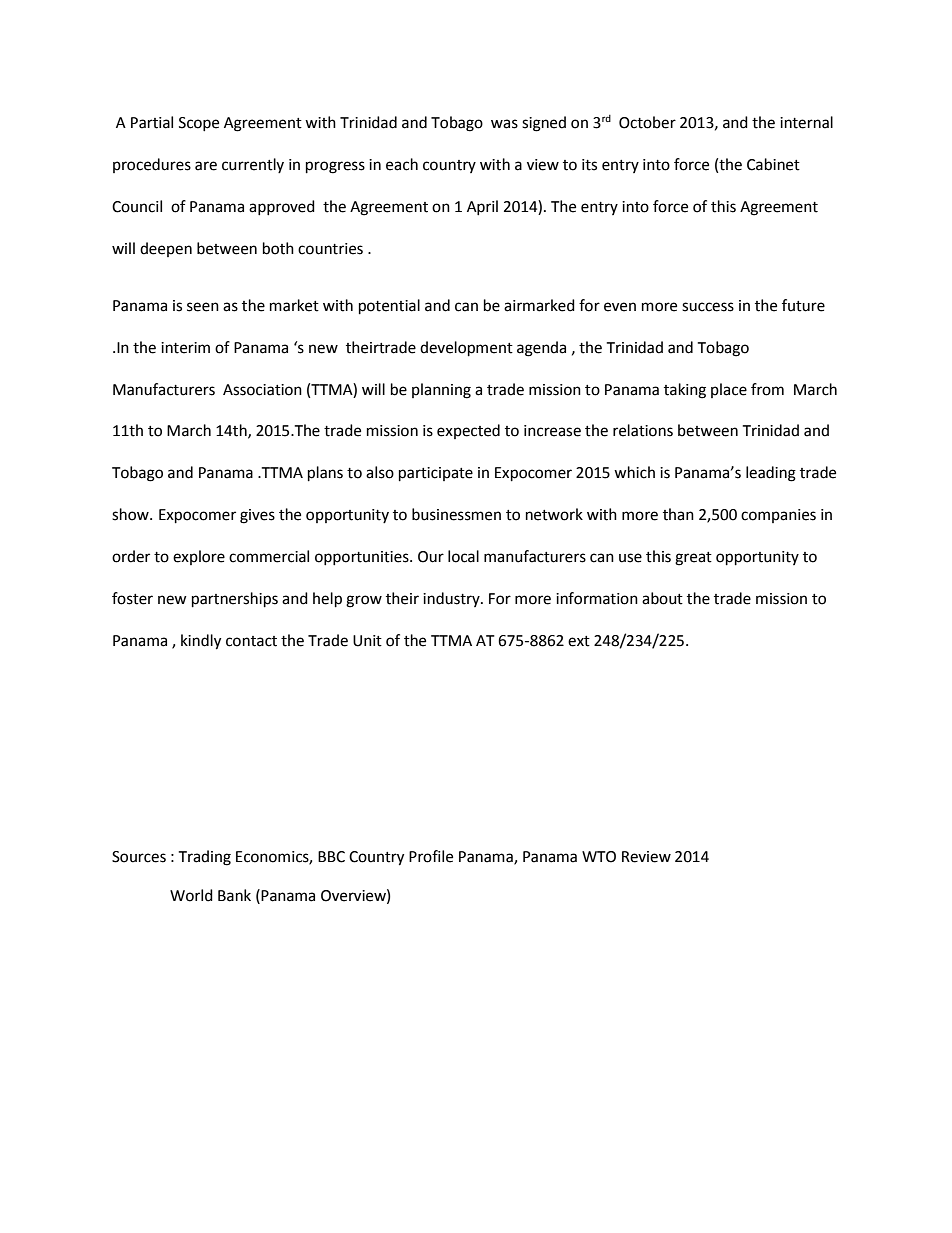 Image resolution: width=952 pixels, height=1233 pixels. I want to click on October, so click(647, 122).
